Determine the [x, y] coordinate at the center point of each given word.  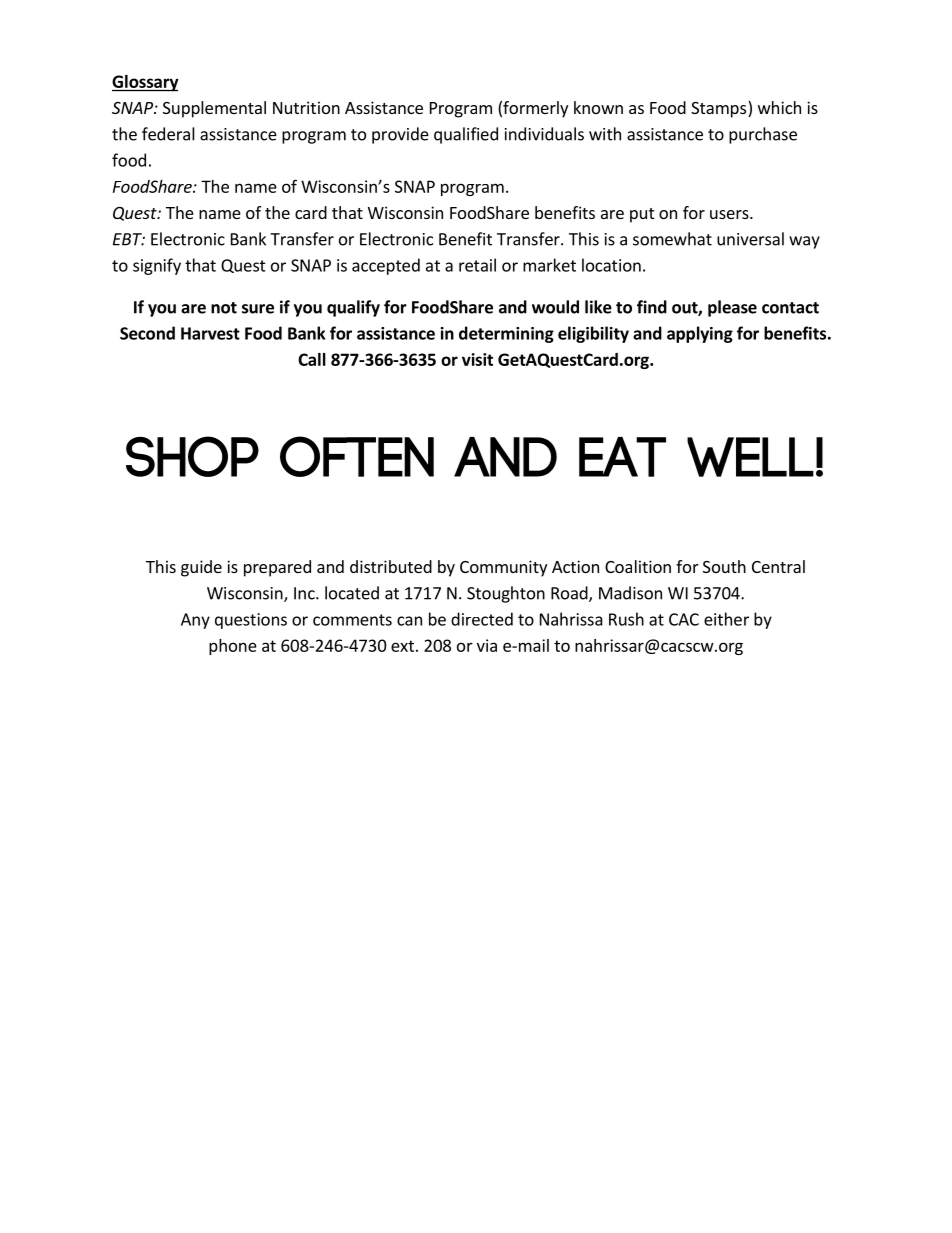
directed [482, 619]
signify [157, 266]
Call [312, 359]
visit [477, 359]
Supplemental [214, 109]
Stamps [720, 109]
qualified [466, 135]
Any [195, 621]
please [732, 308]
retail [477, 265]
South [724, 566]
